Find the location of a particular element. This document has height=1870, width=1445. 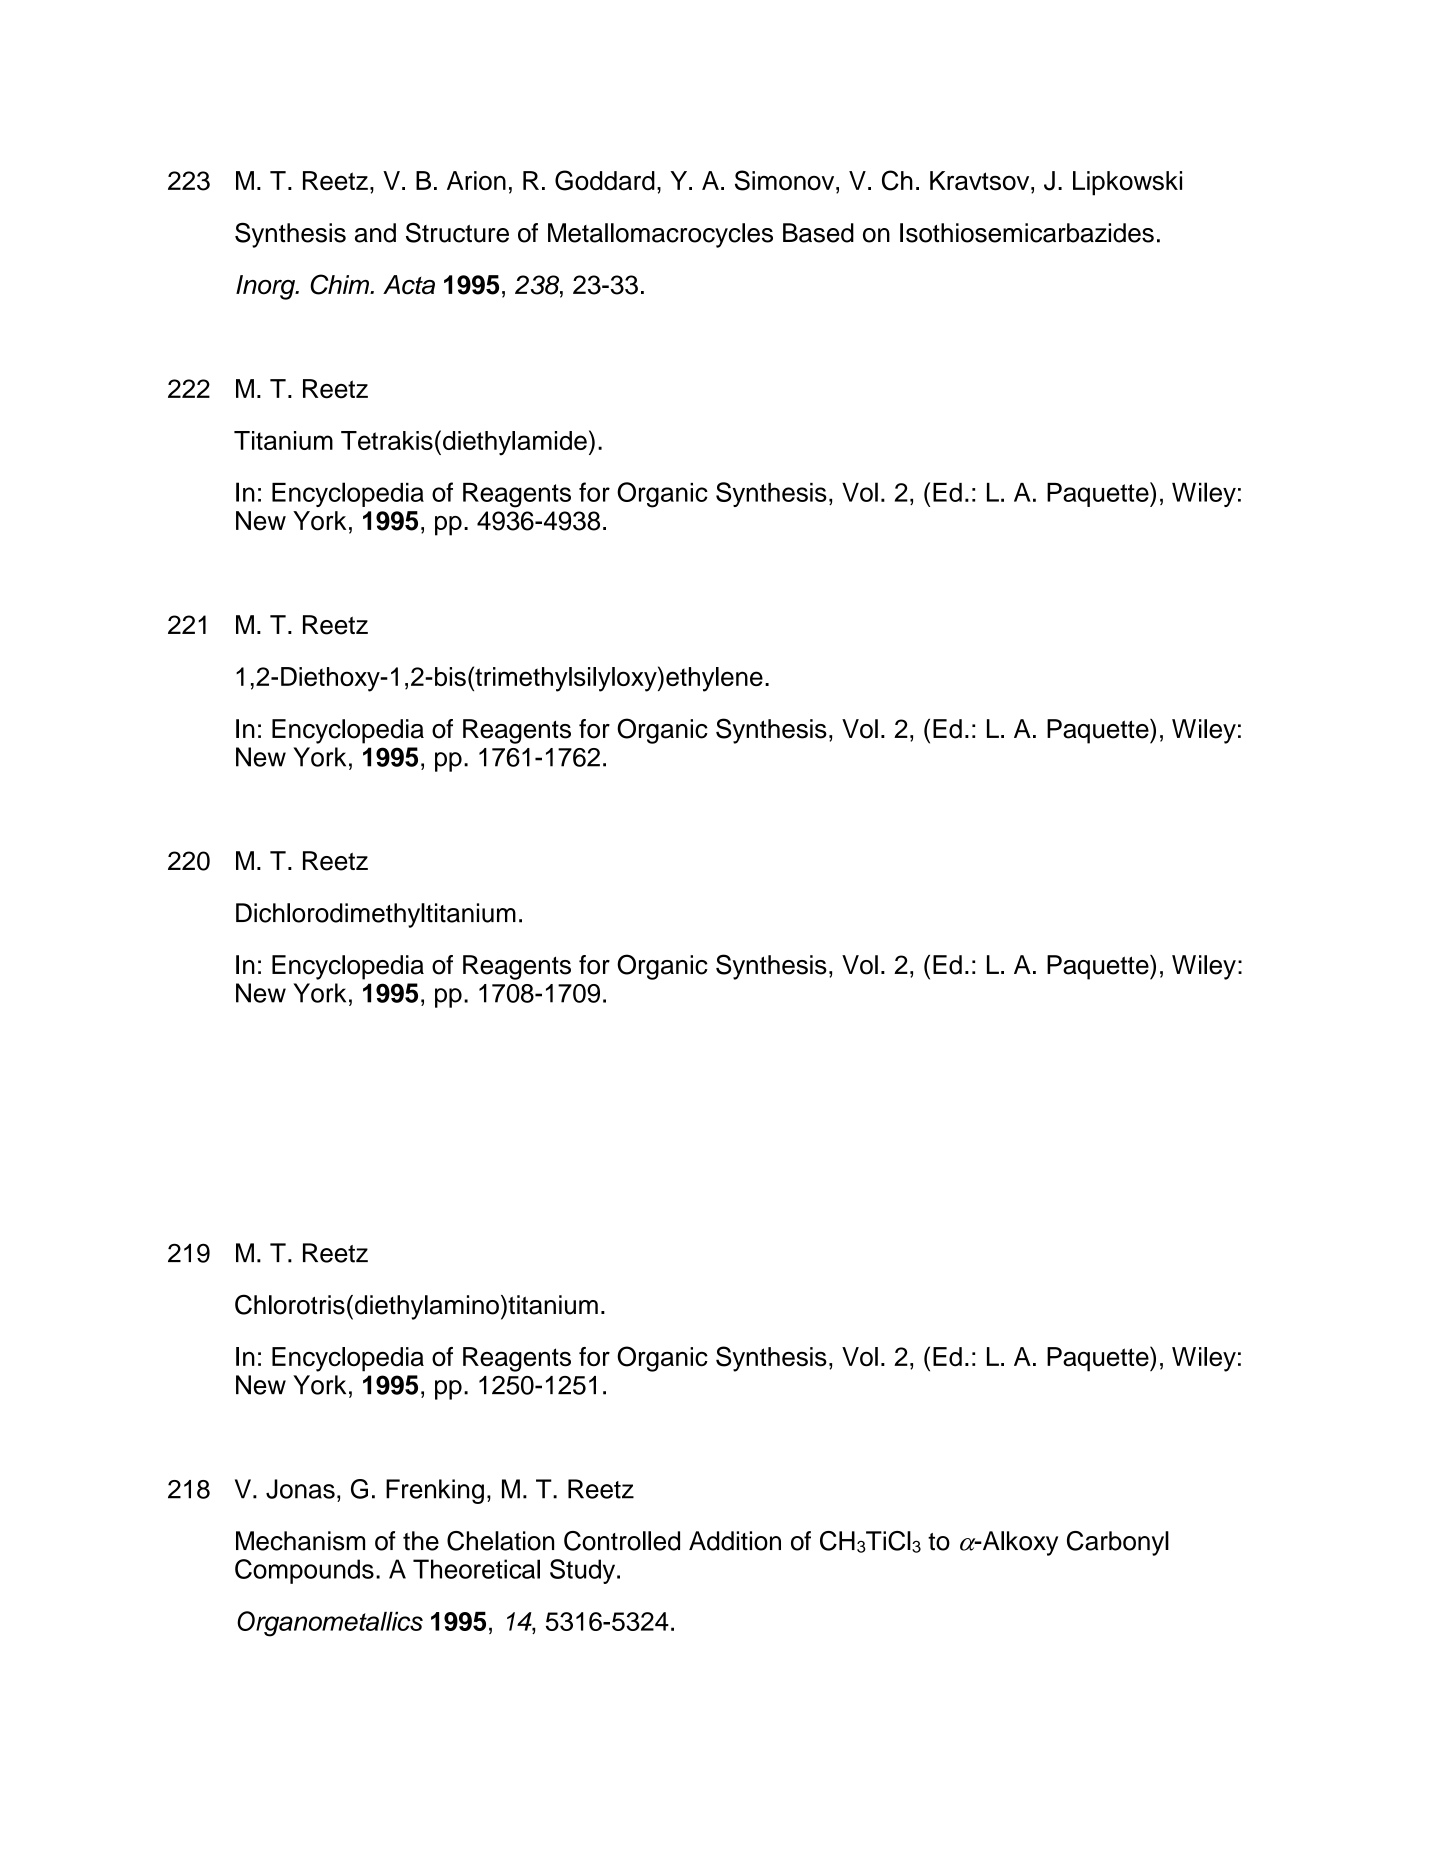

Goddard is located at coordinates (605, 180).
